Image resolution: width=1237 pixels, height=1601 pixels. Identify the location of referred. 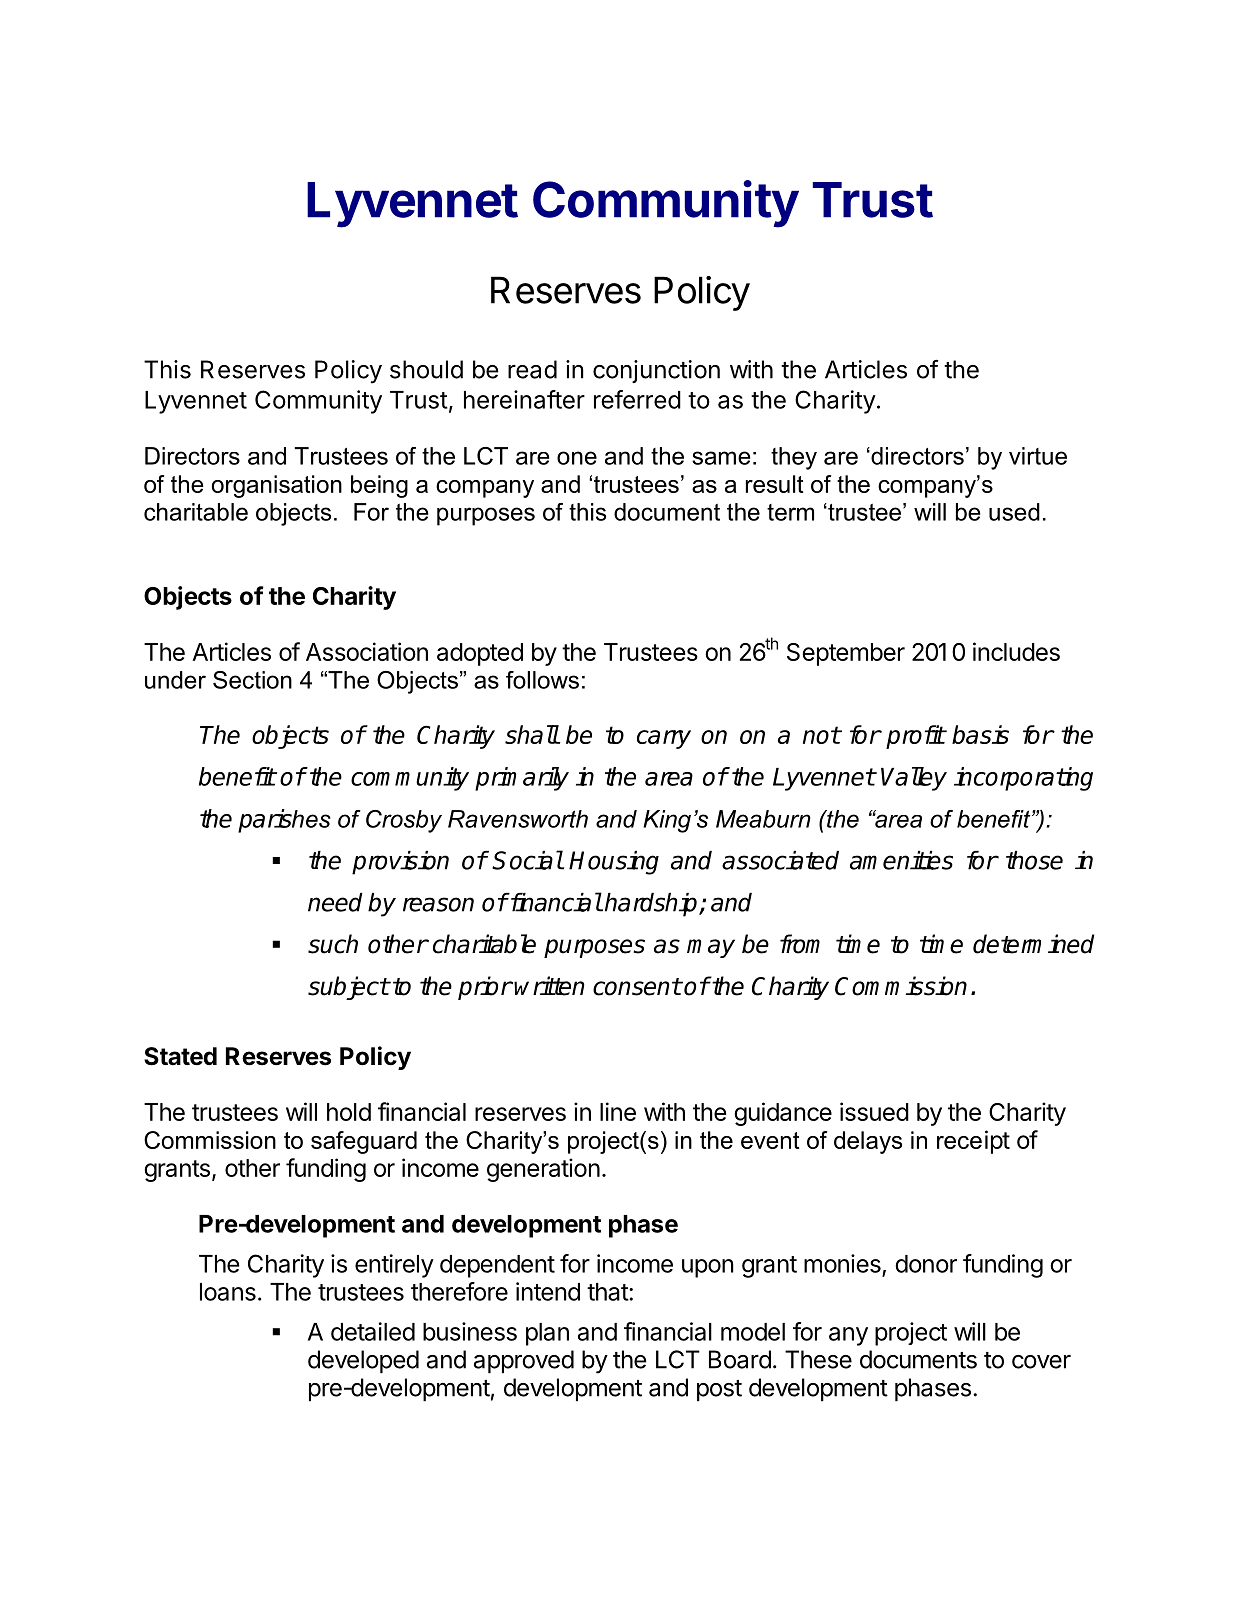
(637, 399).
